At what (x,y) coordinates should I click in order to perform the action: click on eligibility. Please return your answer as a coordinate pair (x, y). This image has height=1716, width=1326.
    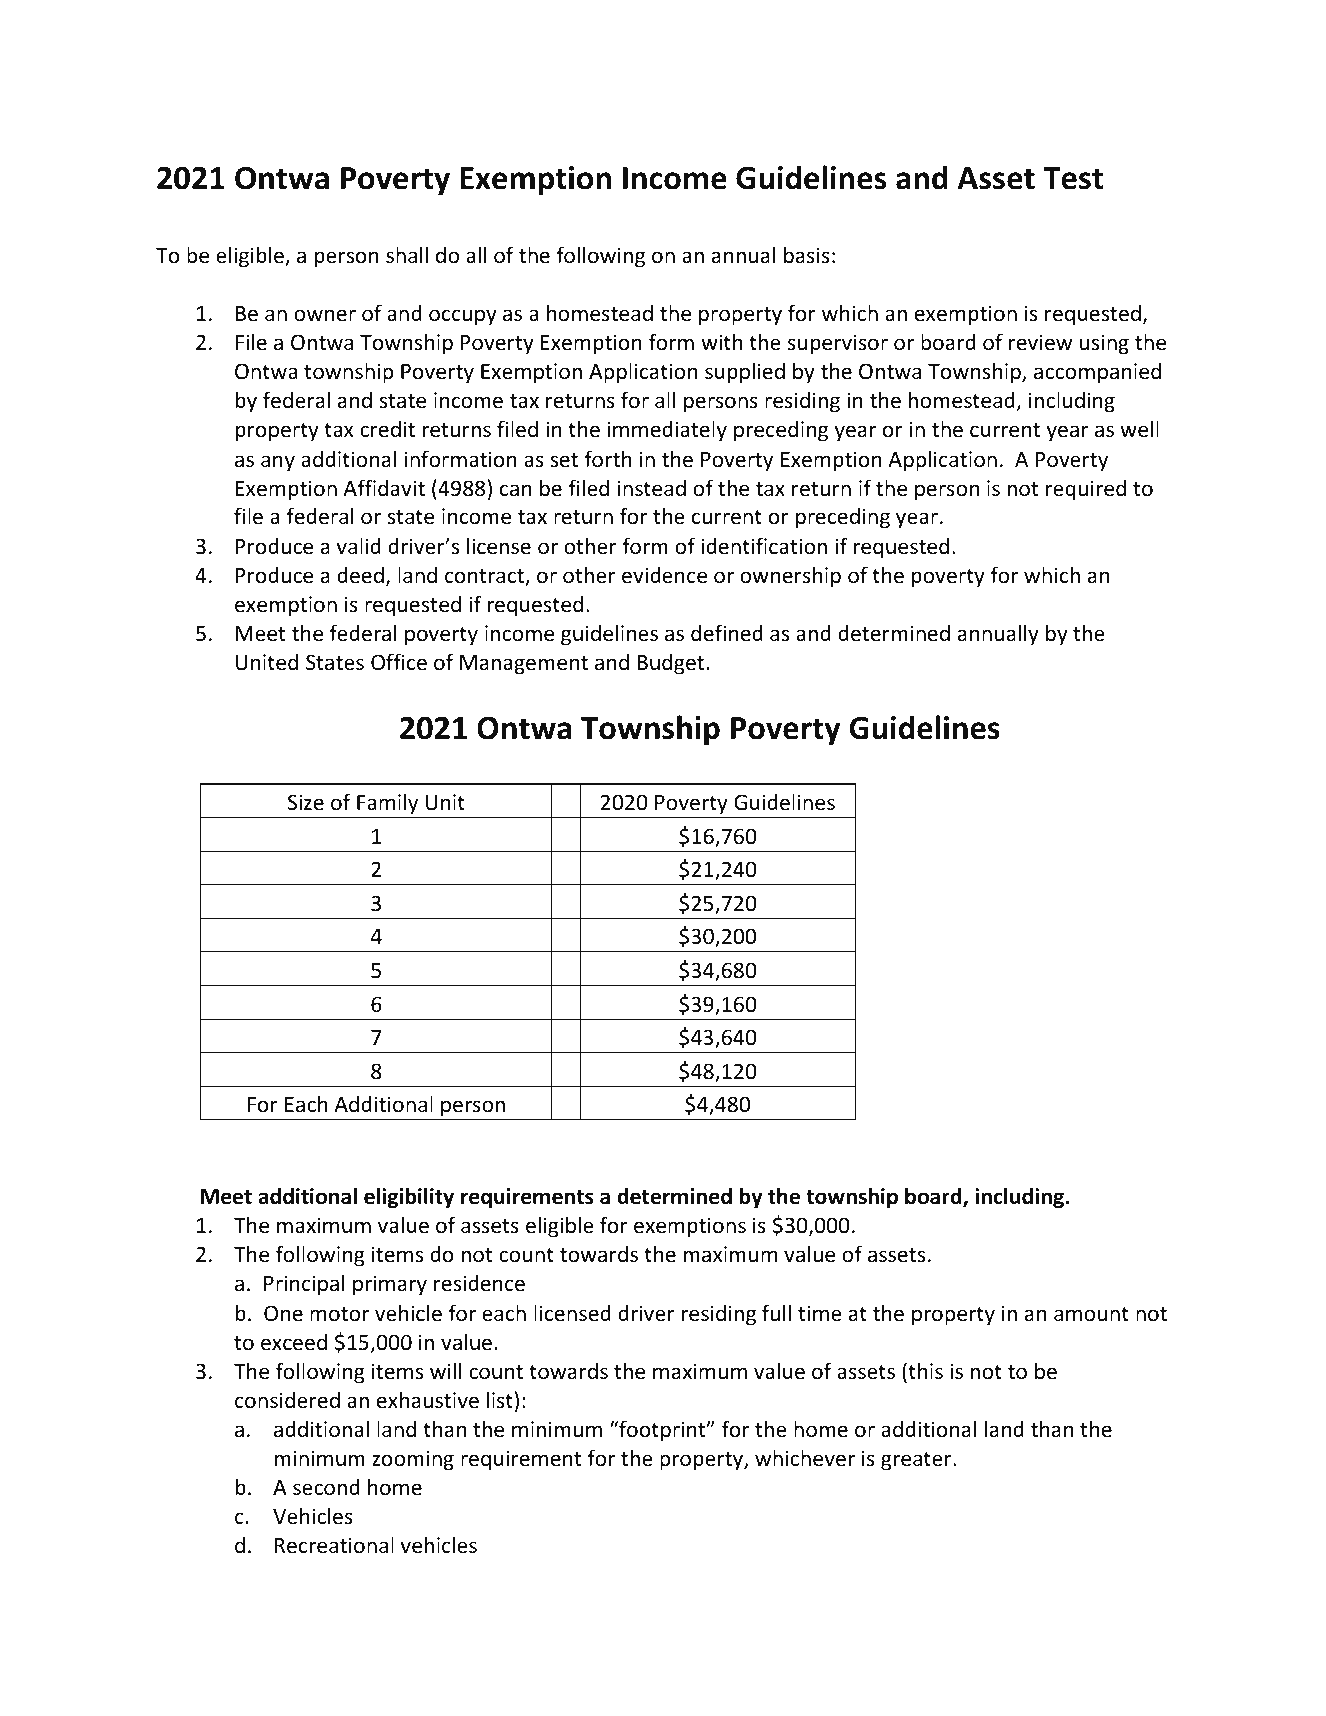
    Looking at the image, I should click on (409, 1198).
